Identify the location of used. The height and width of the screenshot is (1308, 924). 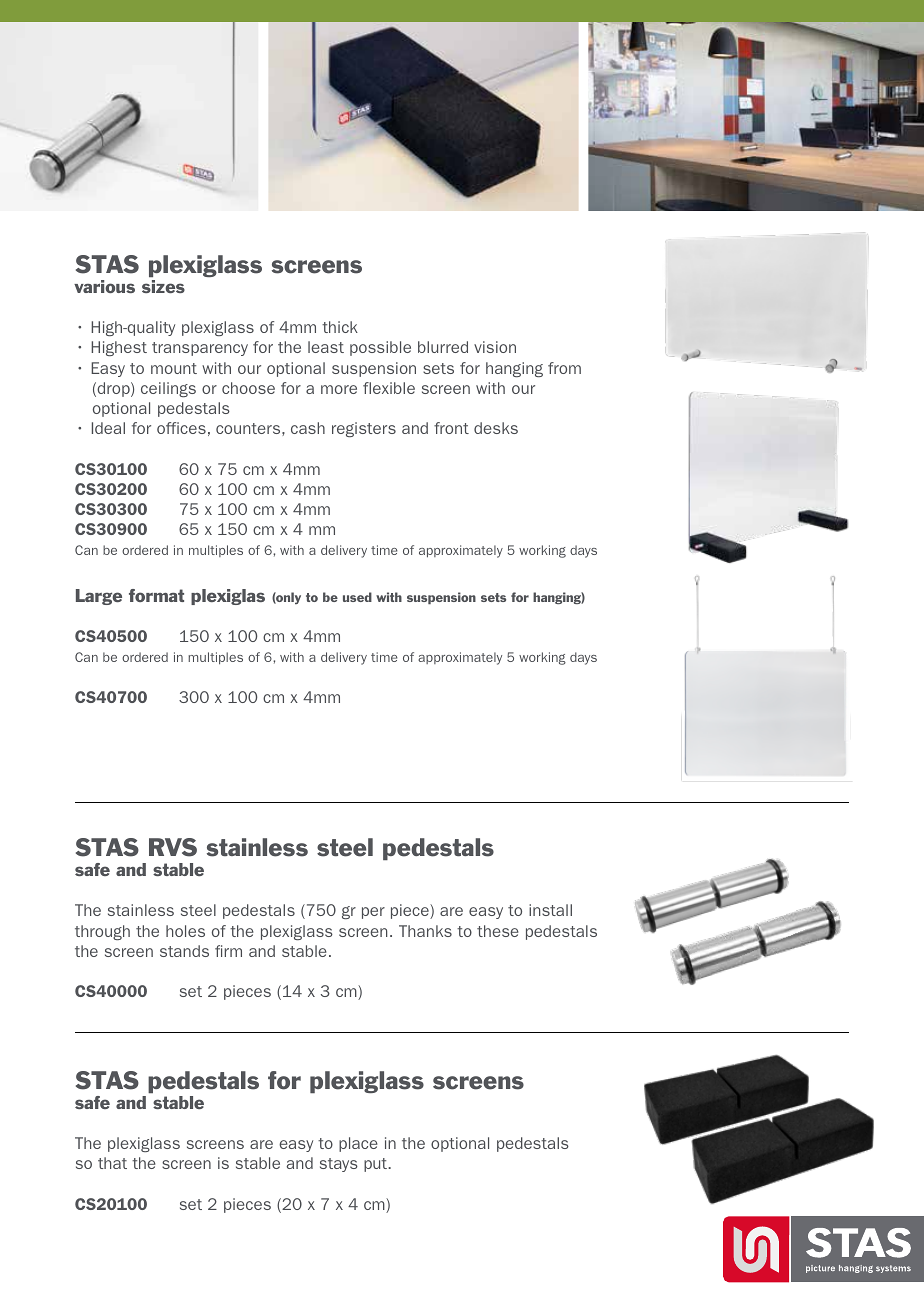
(357, 597).
